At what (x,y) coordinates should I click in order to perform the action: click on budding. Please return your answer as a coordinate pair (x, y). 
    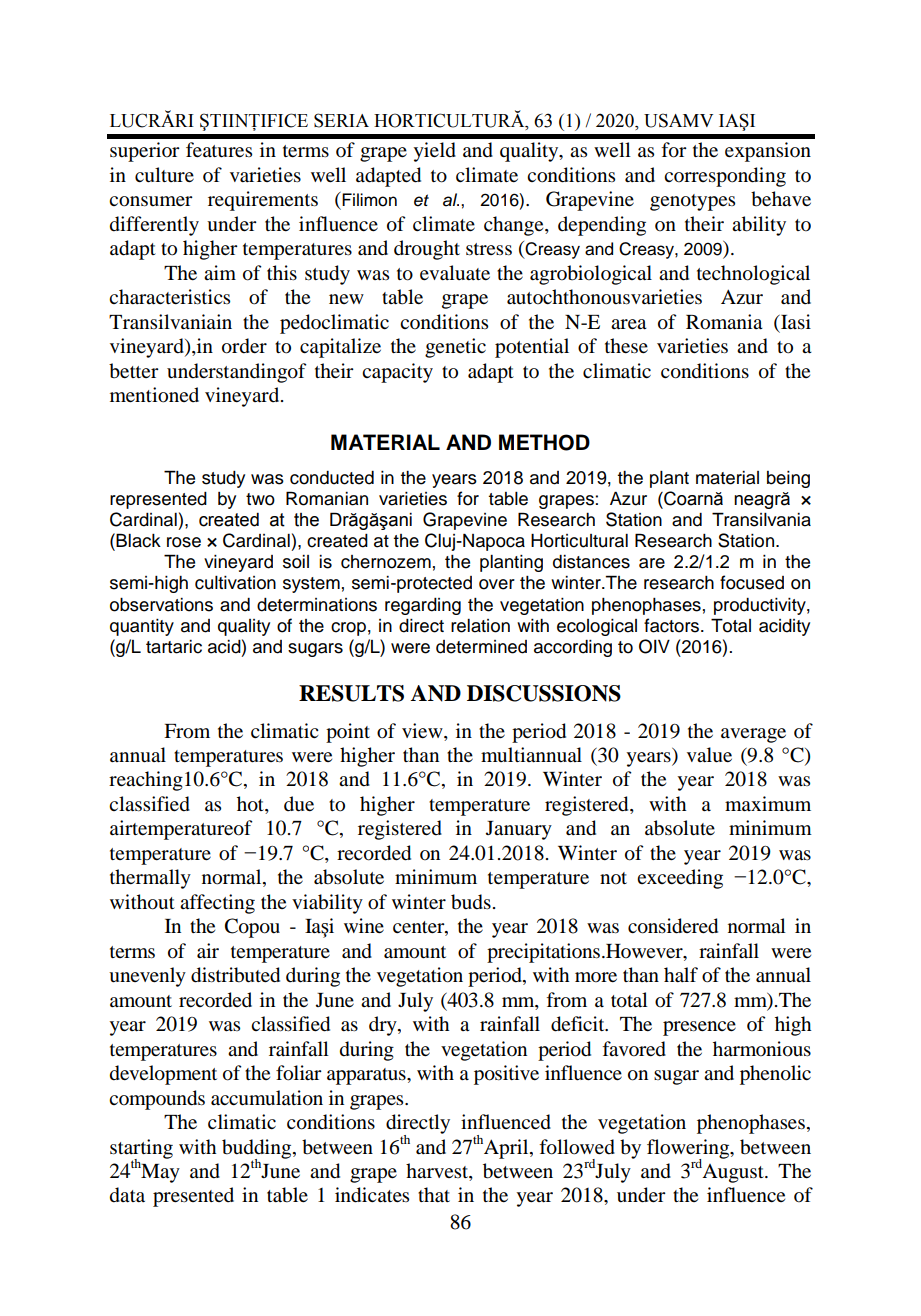
    Looking at the image, I should click on (258, 1150).
